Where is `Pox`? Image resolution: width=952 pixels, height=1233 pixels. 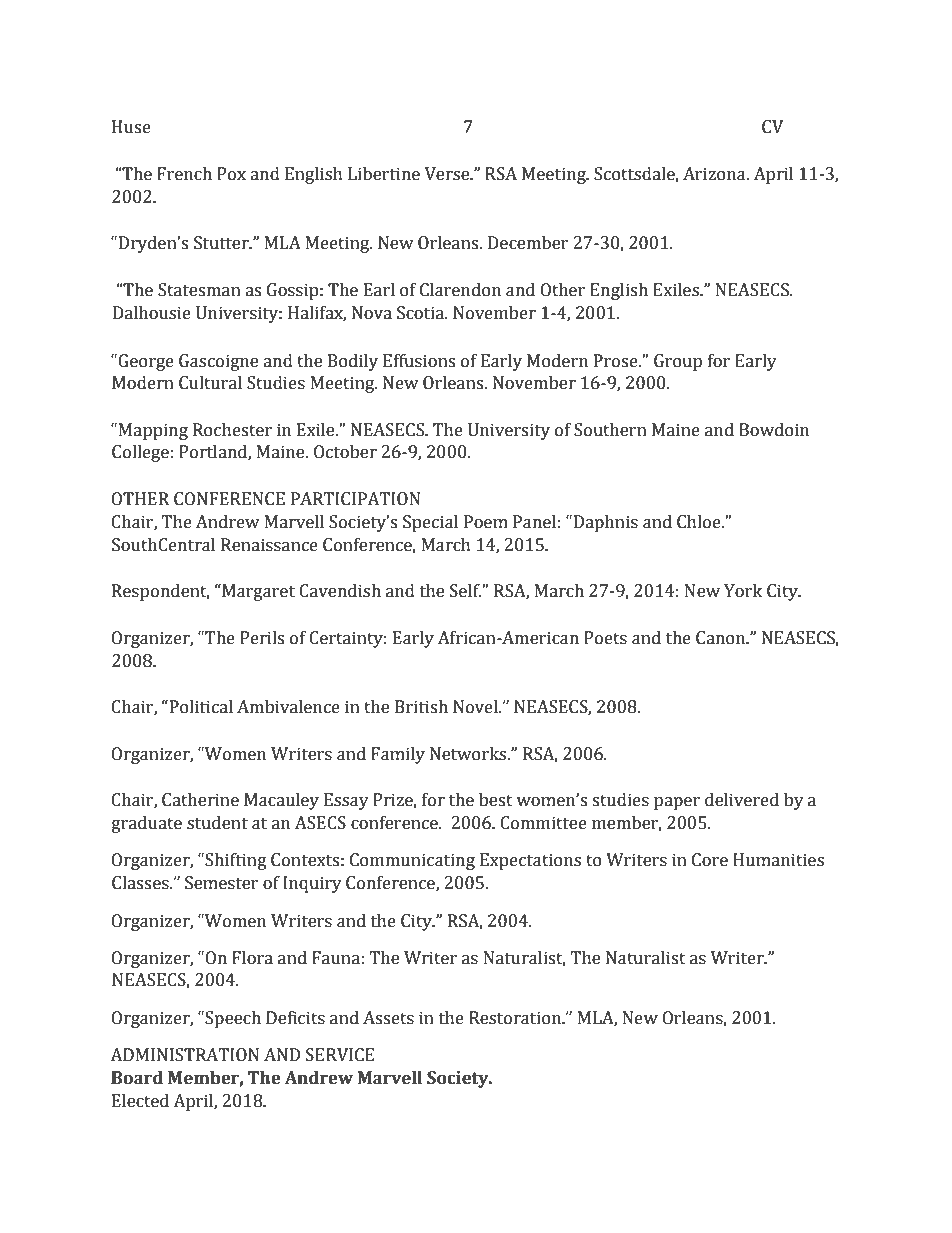 Pox is located at coordinates (231, 174).
